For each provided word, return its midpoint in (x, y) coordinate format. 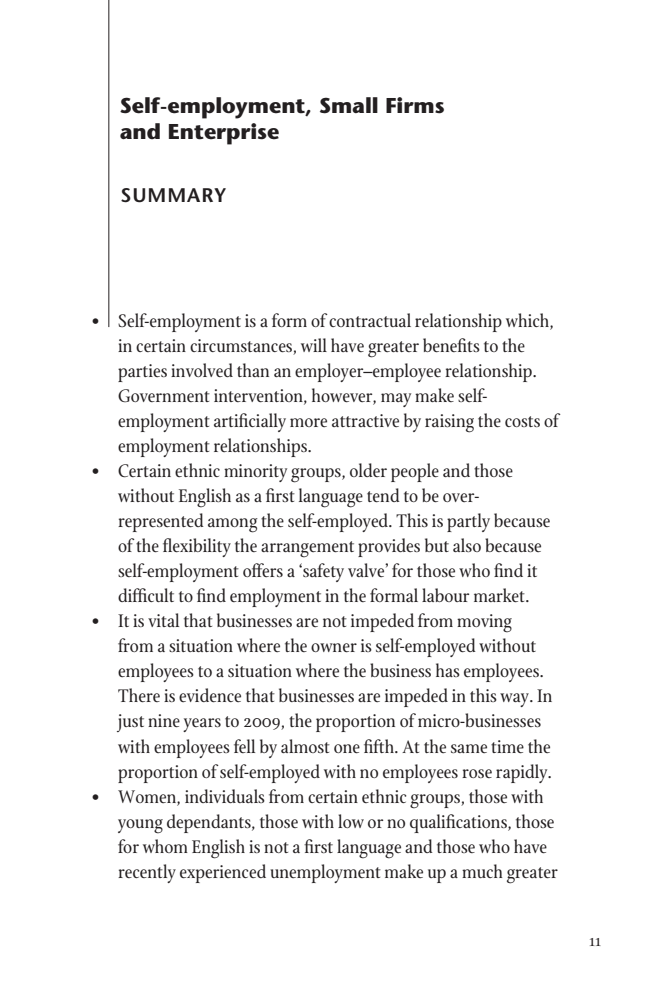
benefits (451, 345)
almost (305, 746)
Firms (415, 105)
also (467, 545)
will (314, 345)
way (515, 700)
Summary (173, 195)
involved (202, 370)
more (308, 422)
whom (165, 846)
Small (349, 105)
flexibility (197, 547)
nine (164, 721)
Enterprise (224, 134)
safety (322, 572)
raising (449, 423)
